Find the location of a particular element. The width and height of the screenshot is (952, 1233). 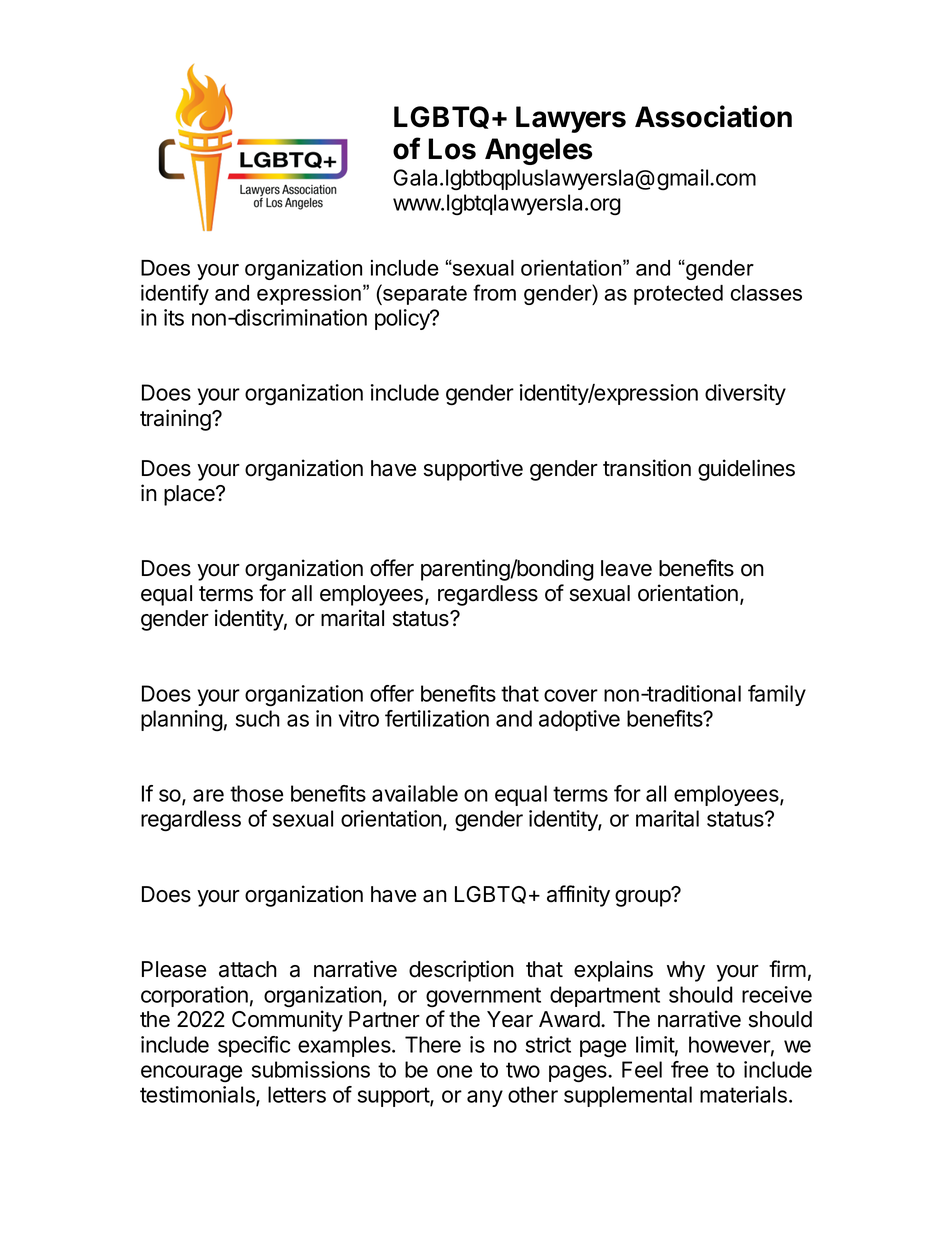

specific is located at coordinates (254, 1046).
